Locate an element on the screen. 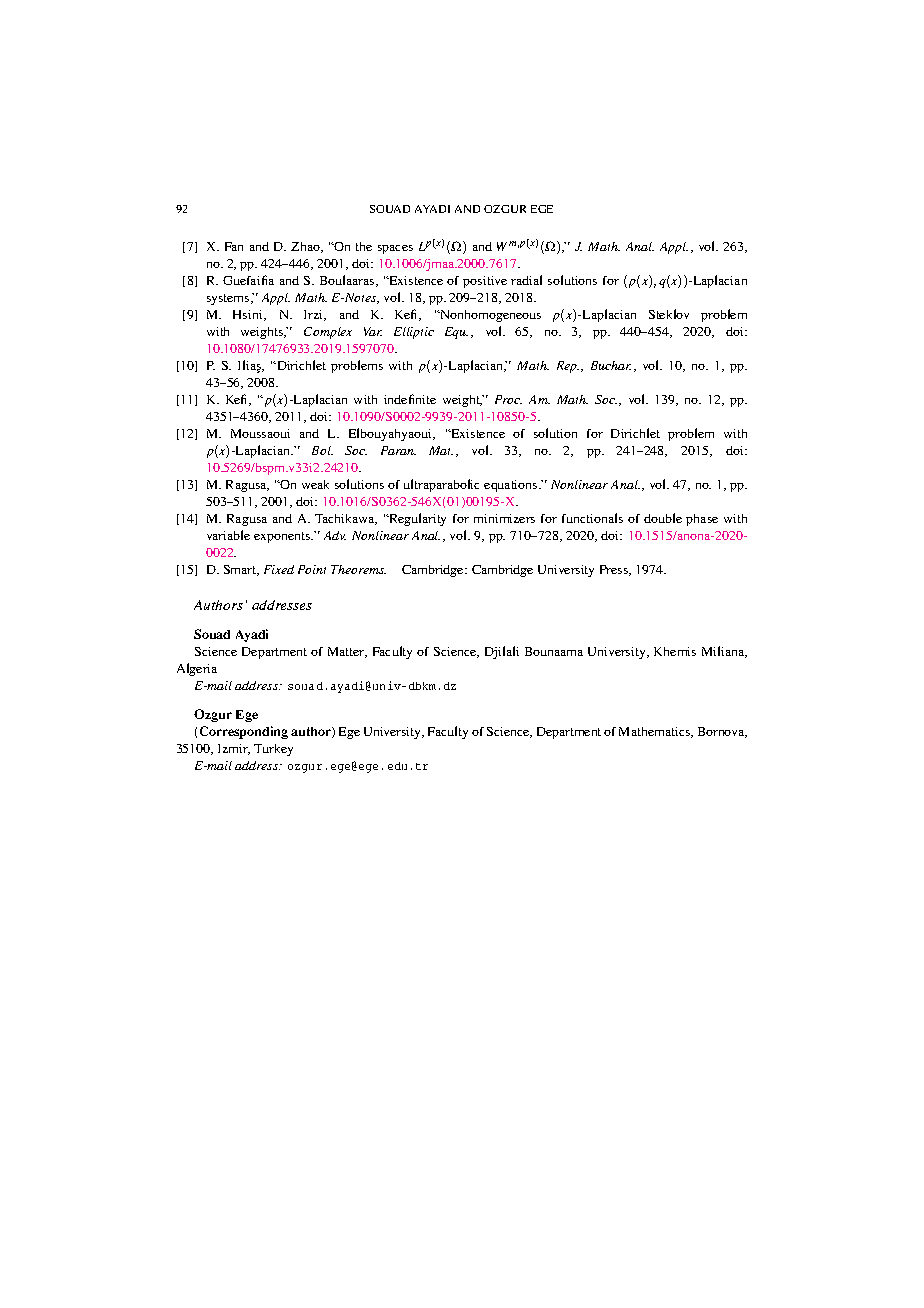  Matter is located at coordinates (347, 652).
